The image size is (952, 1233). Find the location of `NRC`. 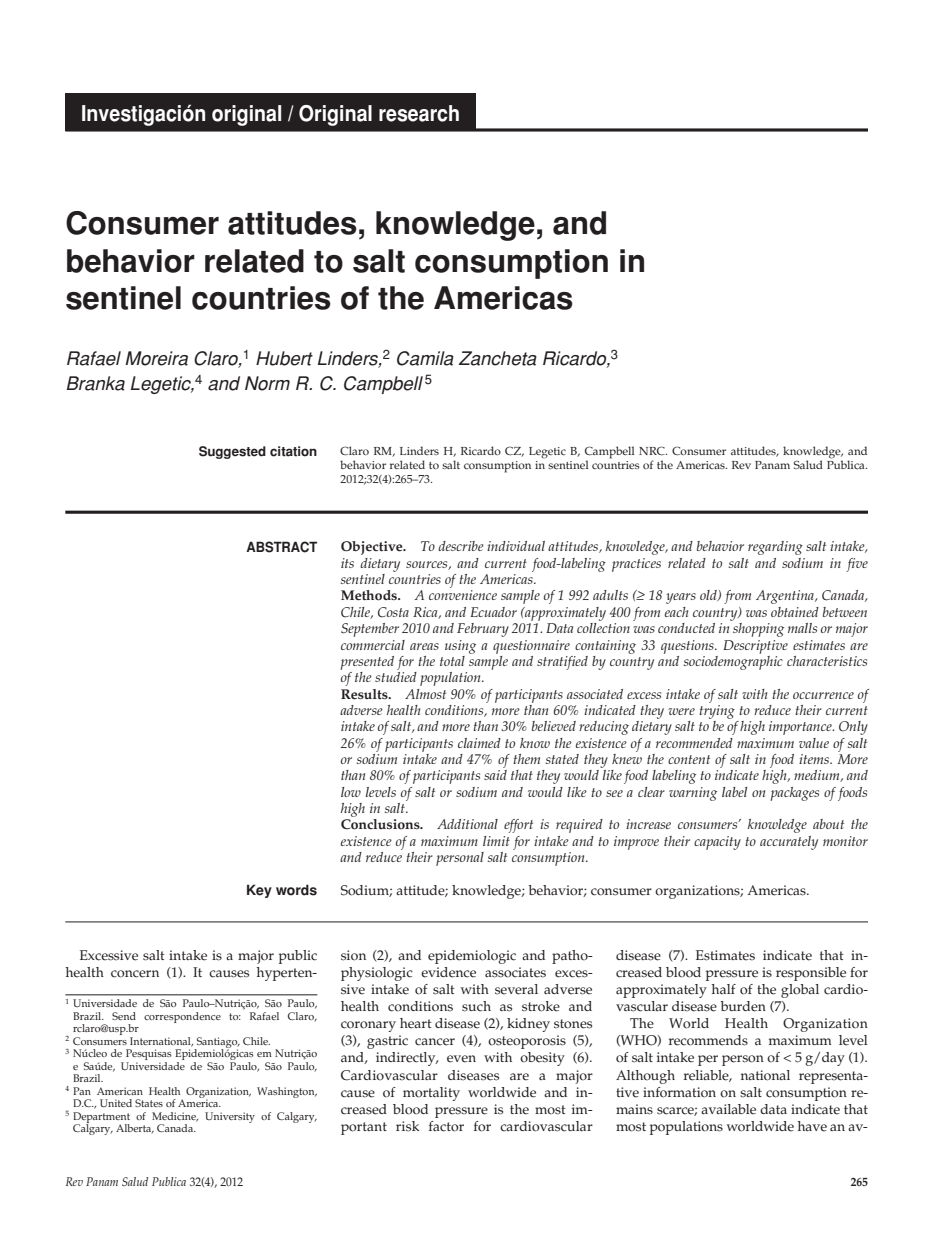

NRC is located at coordinates (653, 451).
